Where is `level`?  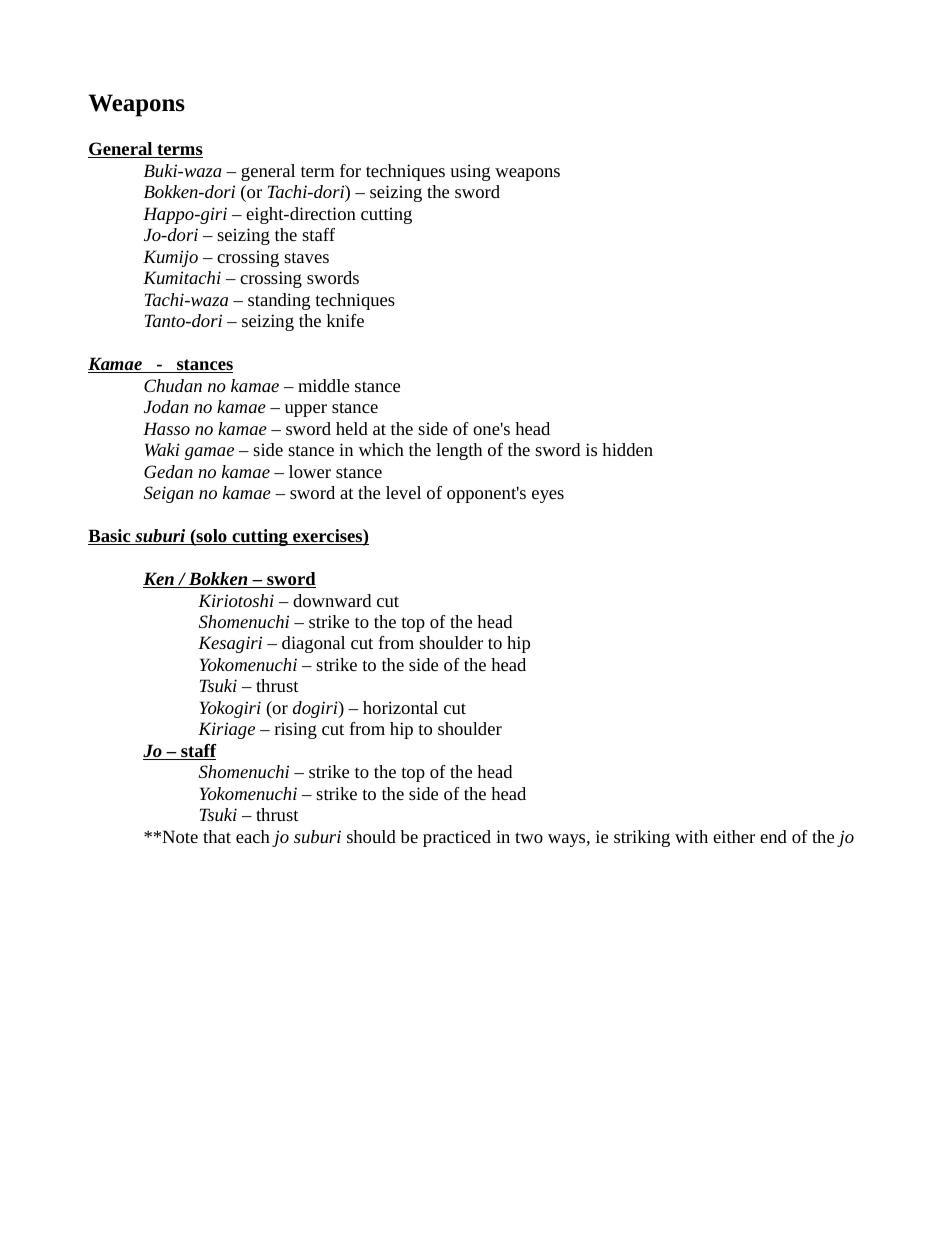
level is located at coordinates (403, 492).
